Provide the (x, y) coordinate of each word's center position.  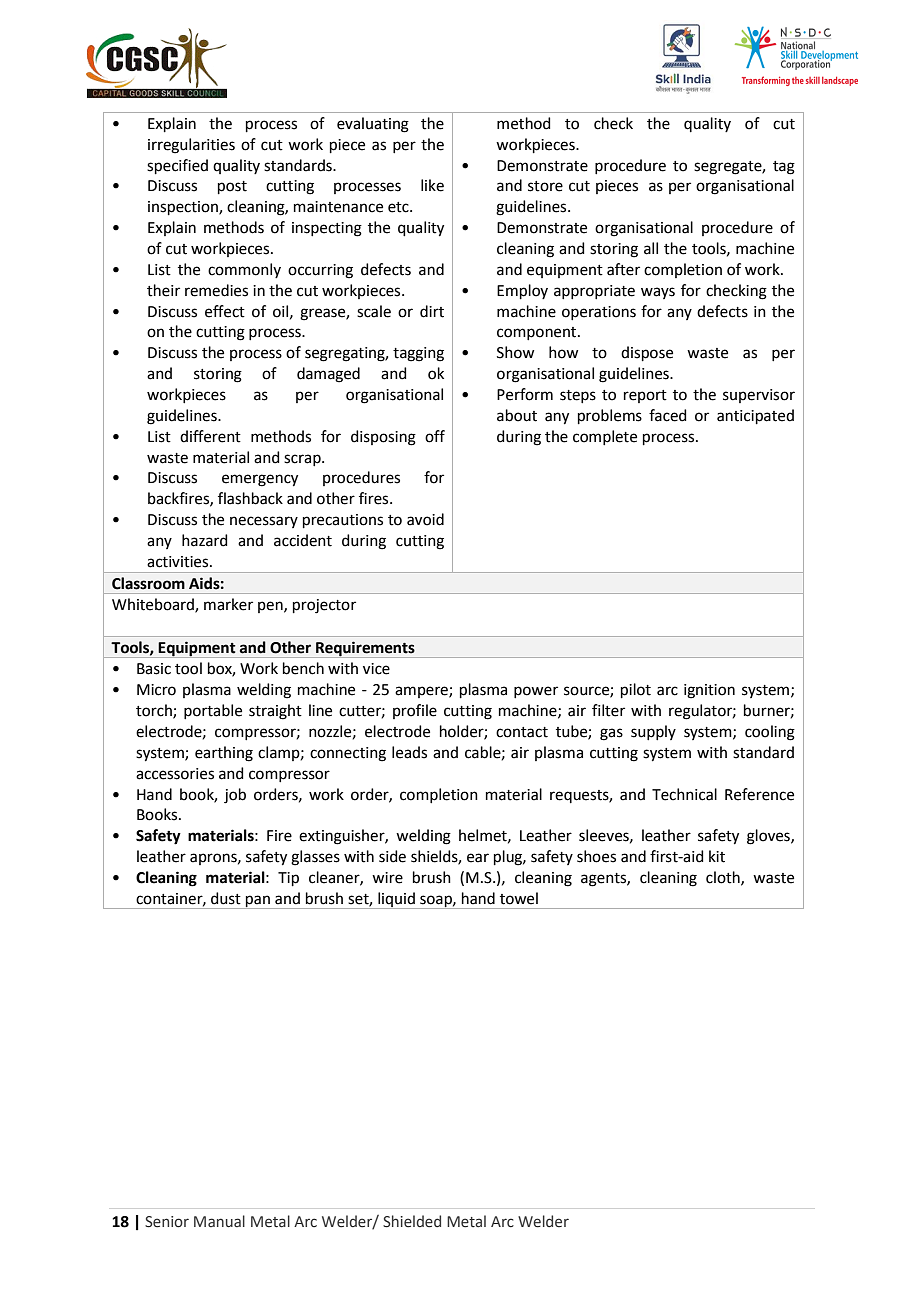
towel (519, 898)
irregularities (191, 146)
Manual (219, 1221)
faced (668, 415)
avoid (425, 519)
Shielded (412, 1221)
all (651, 248)
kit (717, 856)
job (235, 796)
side (392, 856)
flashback (250, 498)
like (432, 185)
